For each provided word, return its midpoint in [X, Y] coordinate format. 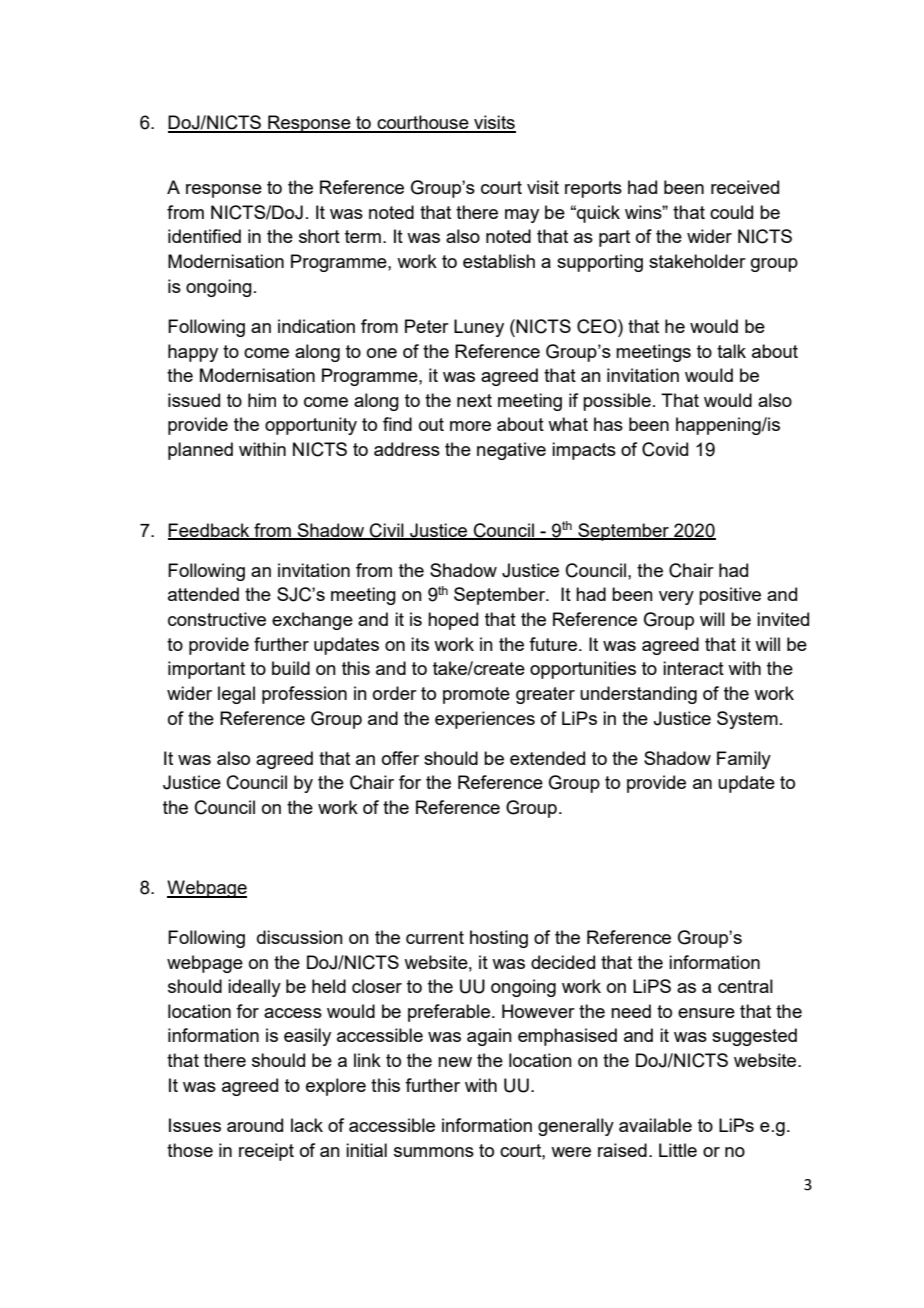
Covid [665, 449]
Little [678, 1150]
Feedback [210, 531]
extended [547, 758]
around [255, 1125]
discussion [300, 937]
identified [204, 236]
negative [511, 451]
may [522, 216]
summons [434, 1152]
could [731, 212]
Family [744, 760]
